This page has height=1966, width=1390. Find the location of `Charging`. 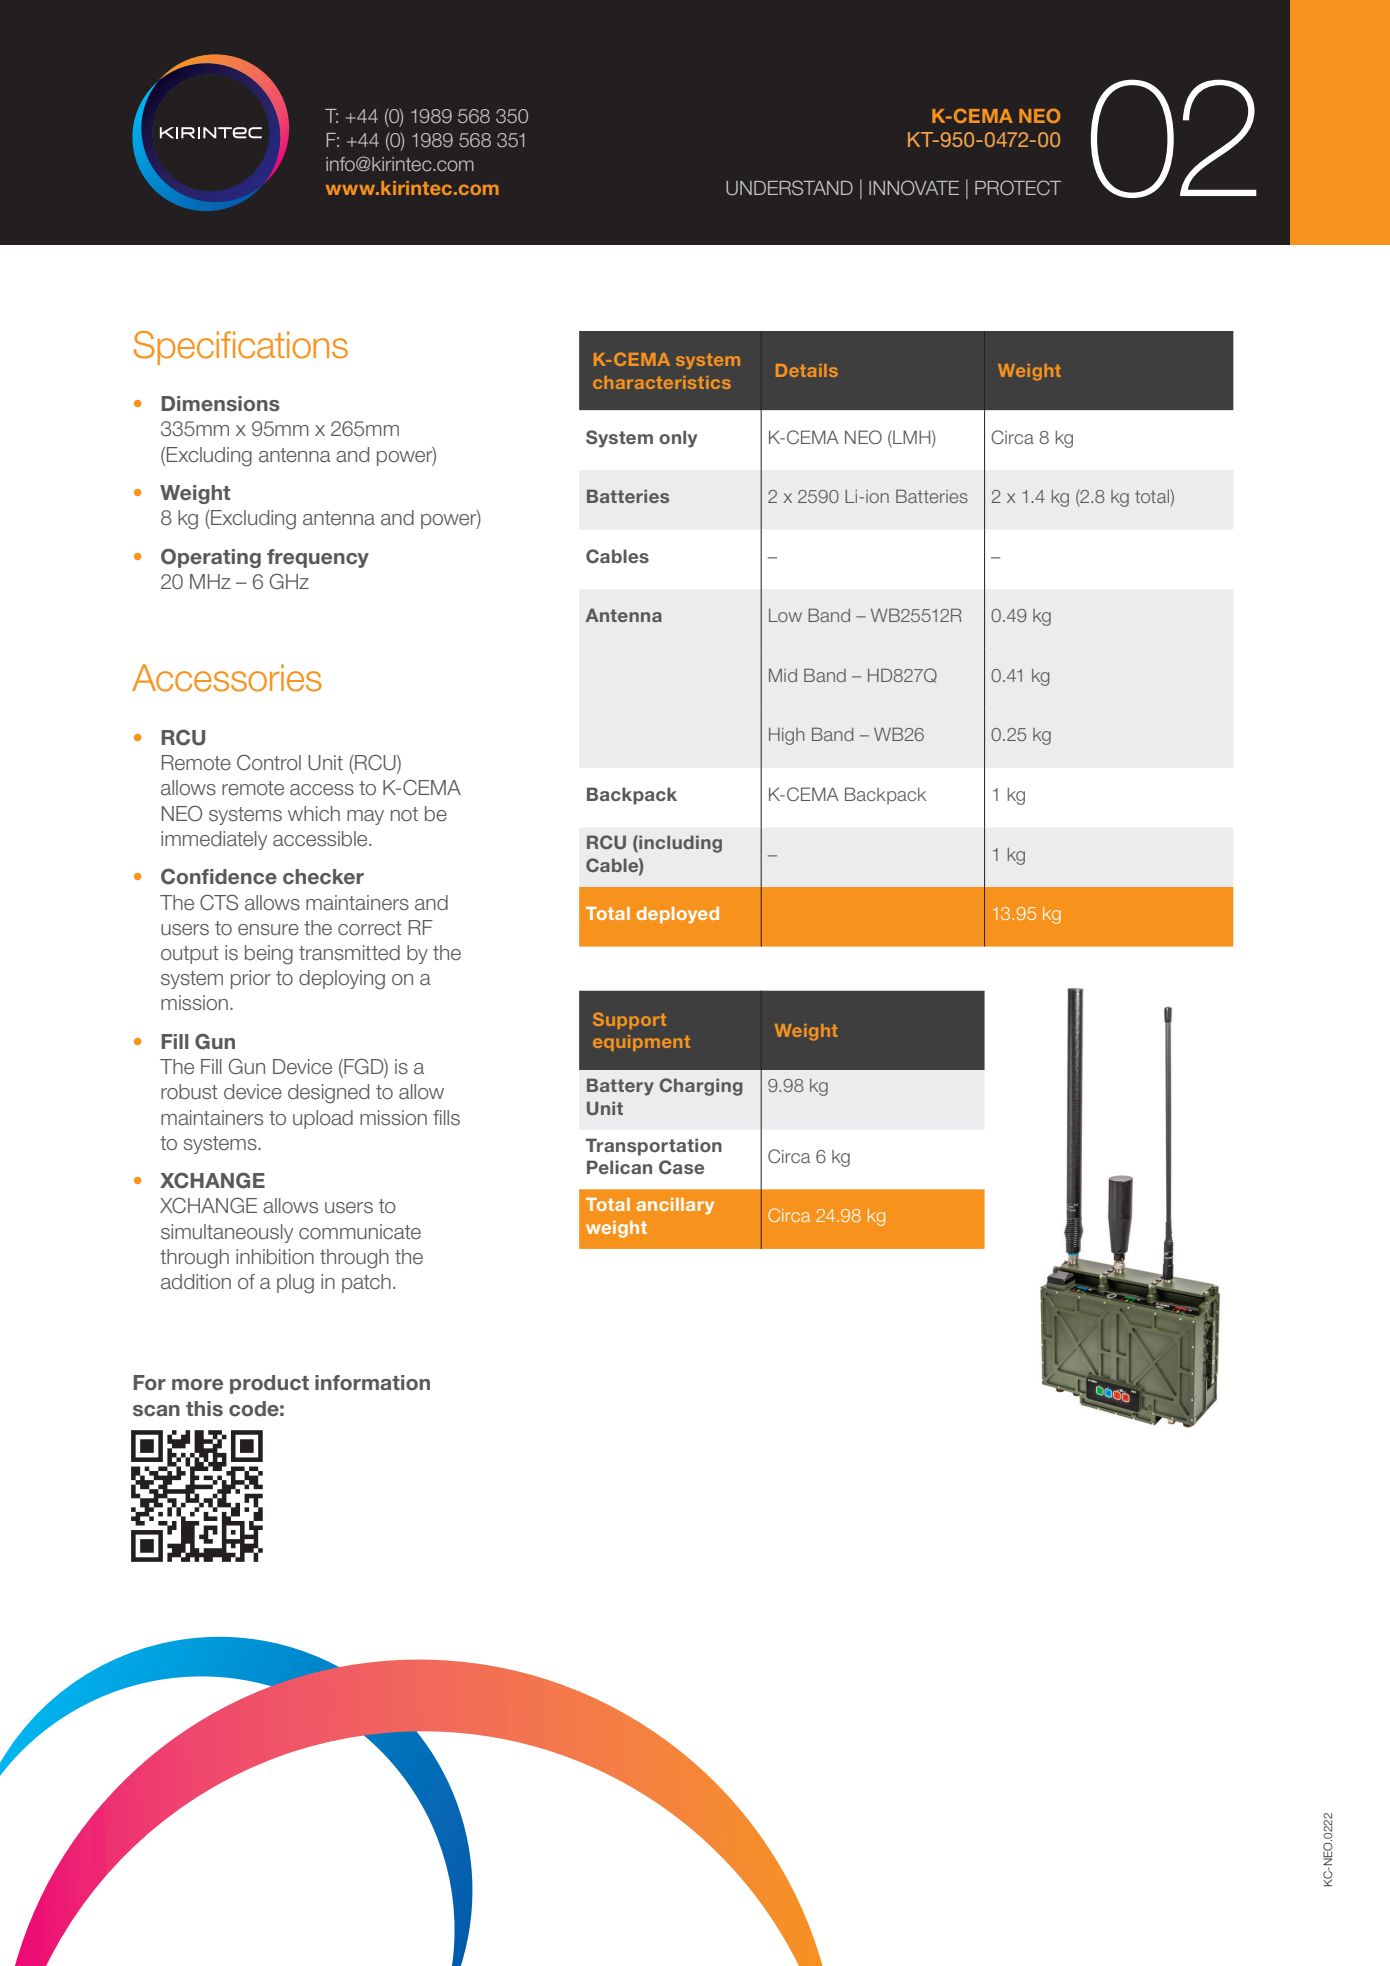

Charging is located at coordinates (701, 1087).
